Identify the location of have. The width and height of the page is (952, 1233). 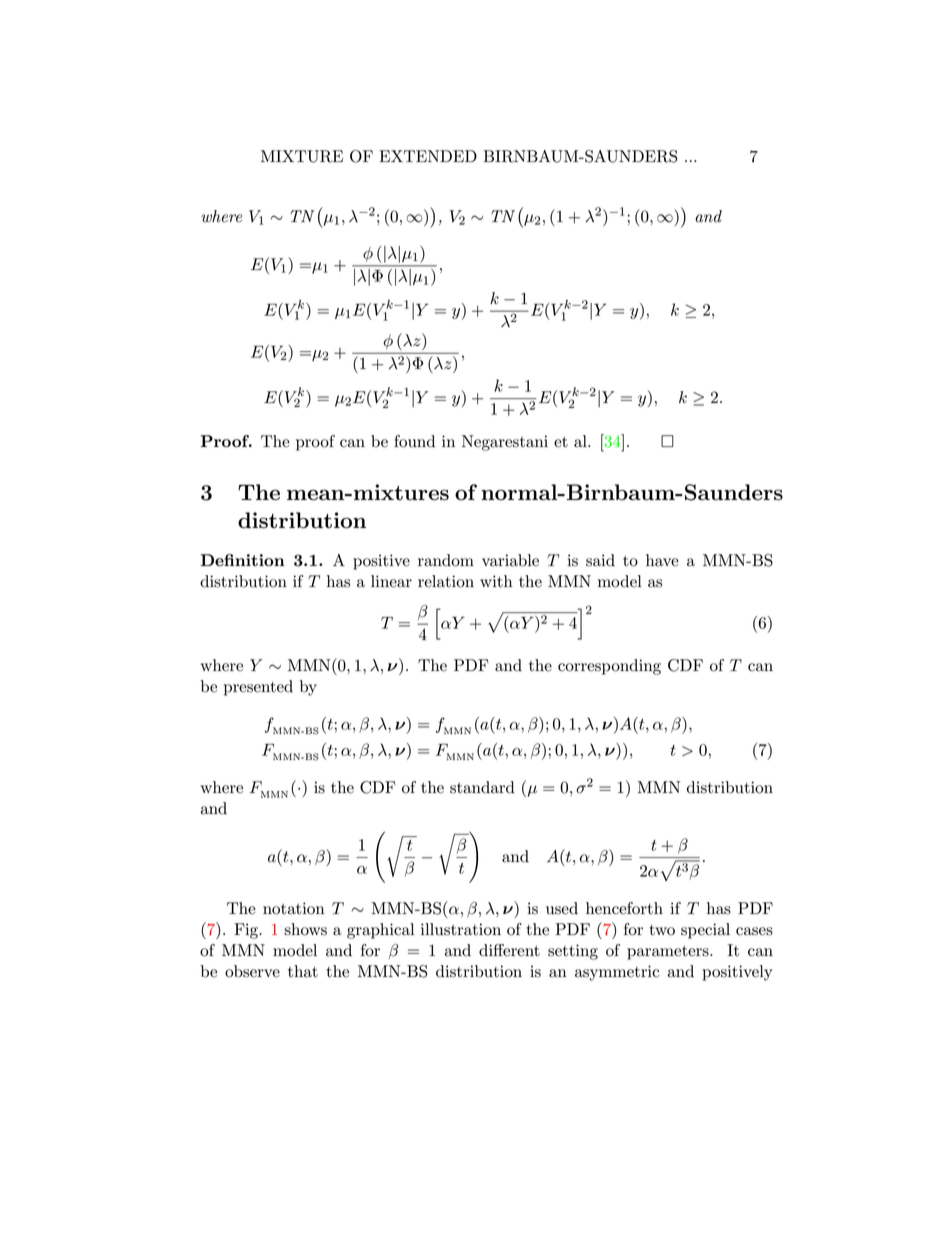
(662, 560).
